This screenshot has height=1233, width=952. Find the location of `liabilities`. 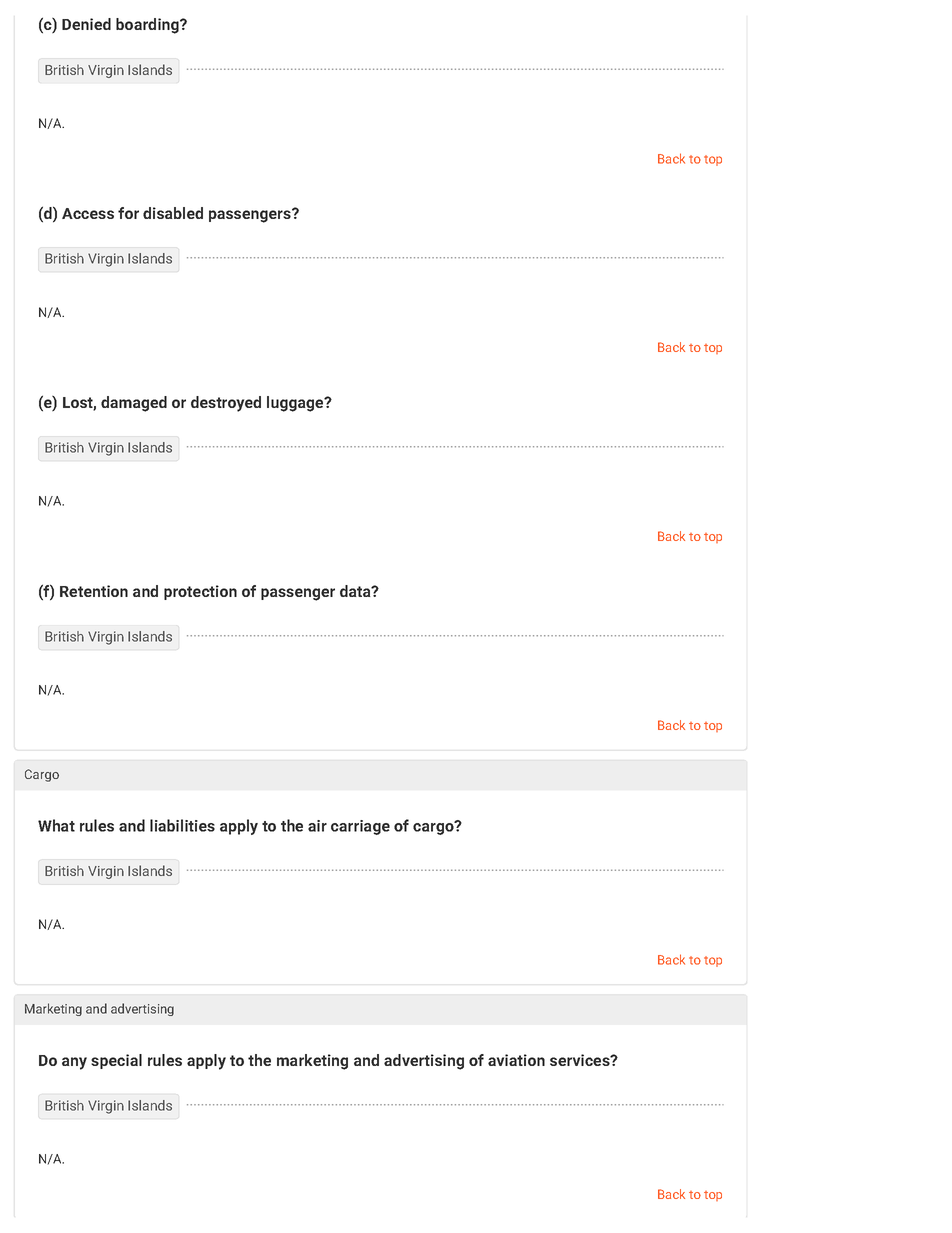

liabilities is located at coordinates (182, 825).
